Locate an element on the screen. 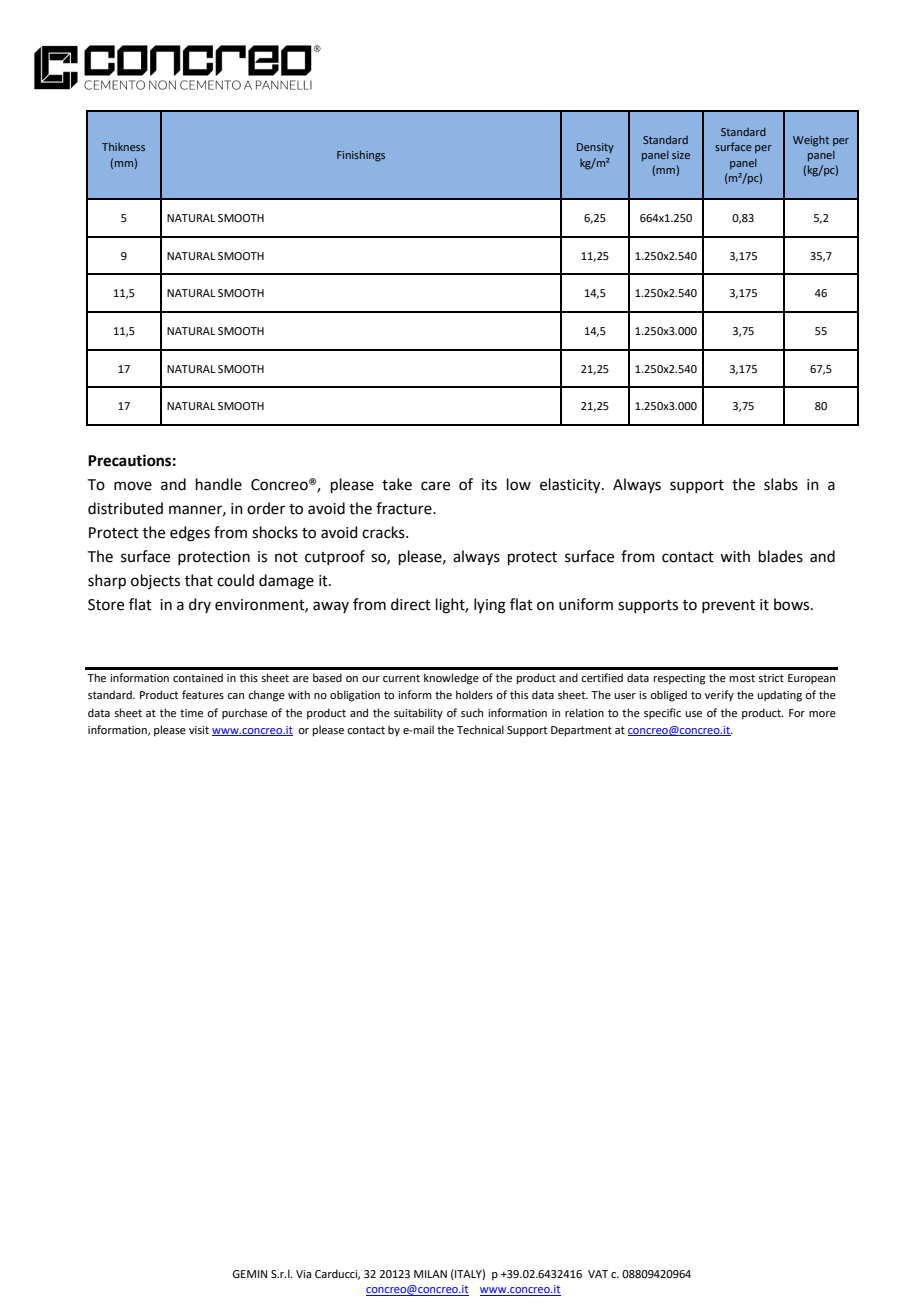 This screenshot has height=1308, width=924. handle is located at coordinates (219, 484).
